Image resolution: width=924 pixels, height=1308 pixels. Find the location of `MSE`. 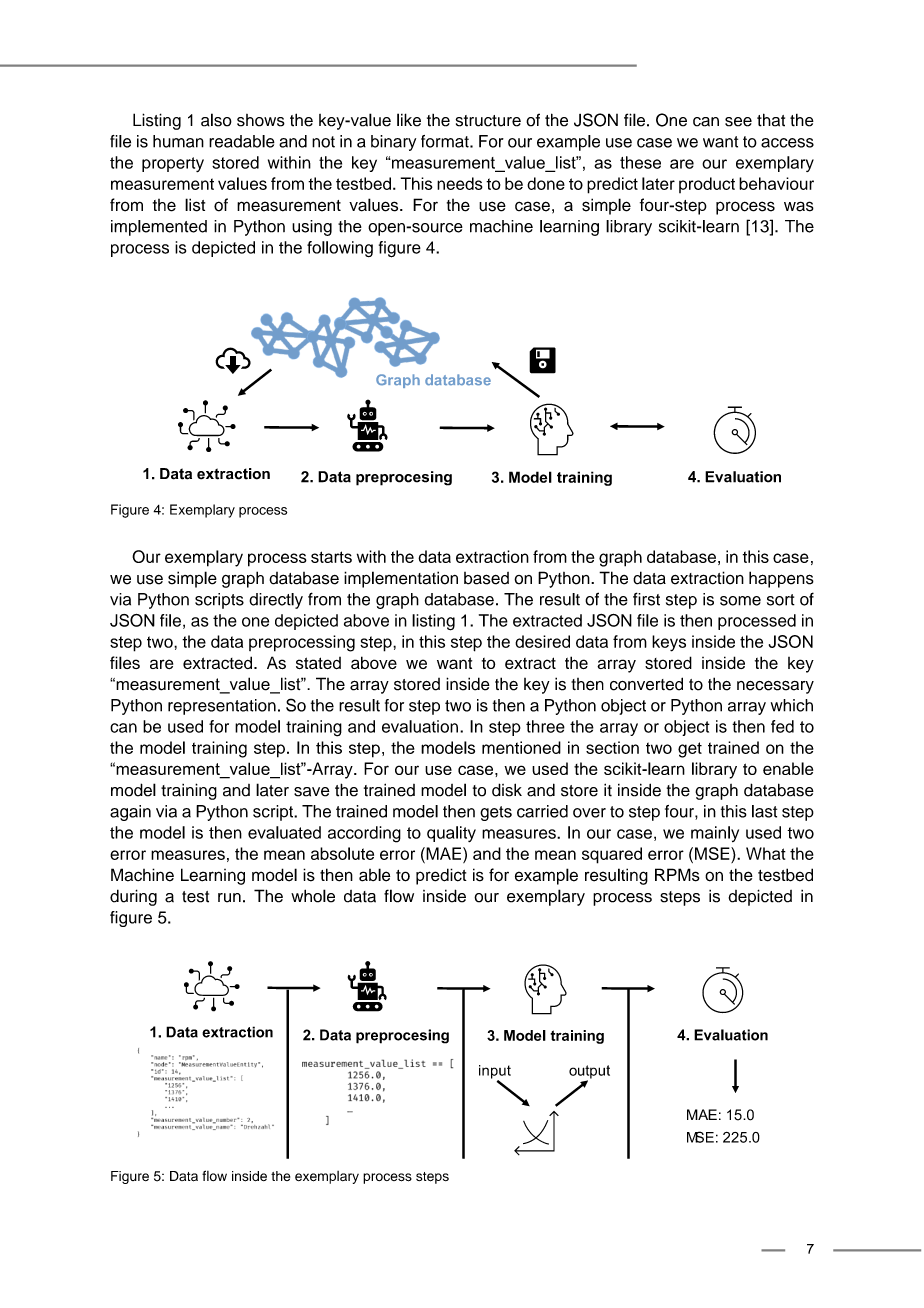

MSE is located at coordinates (713, 853).
